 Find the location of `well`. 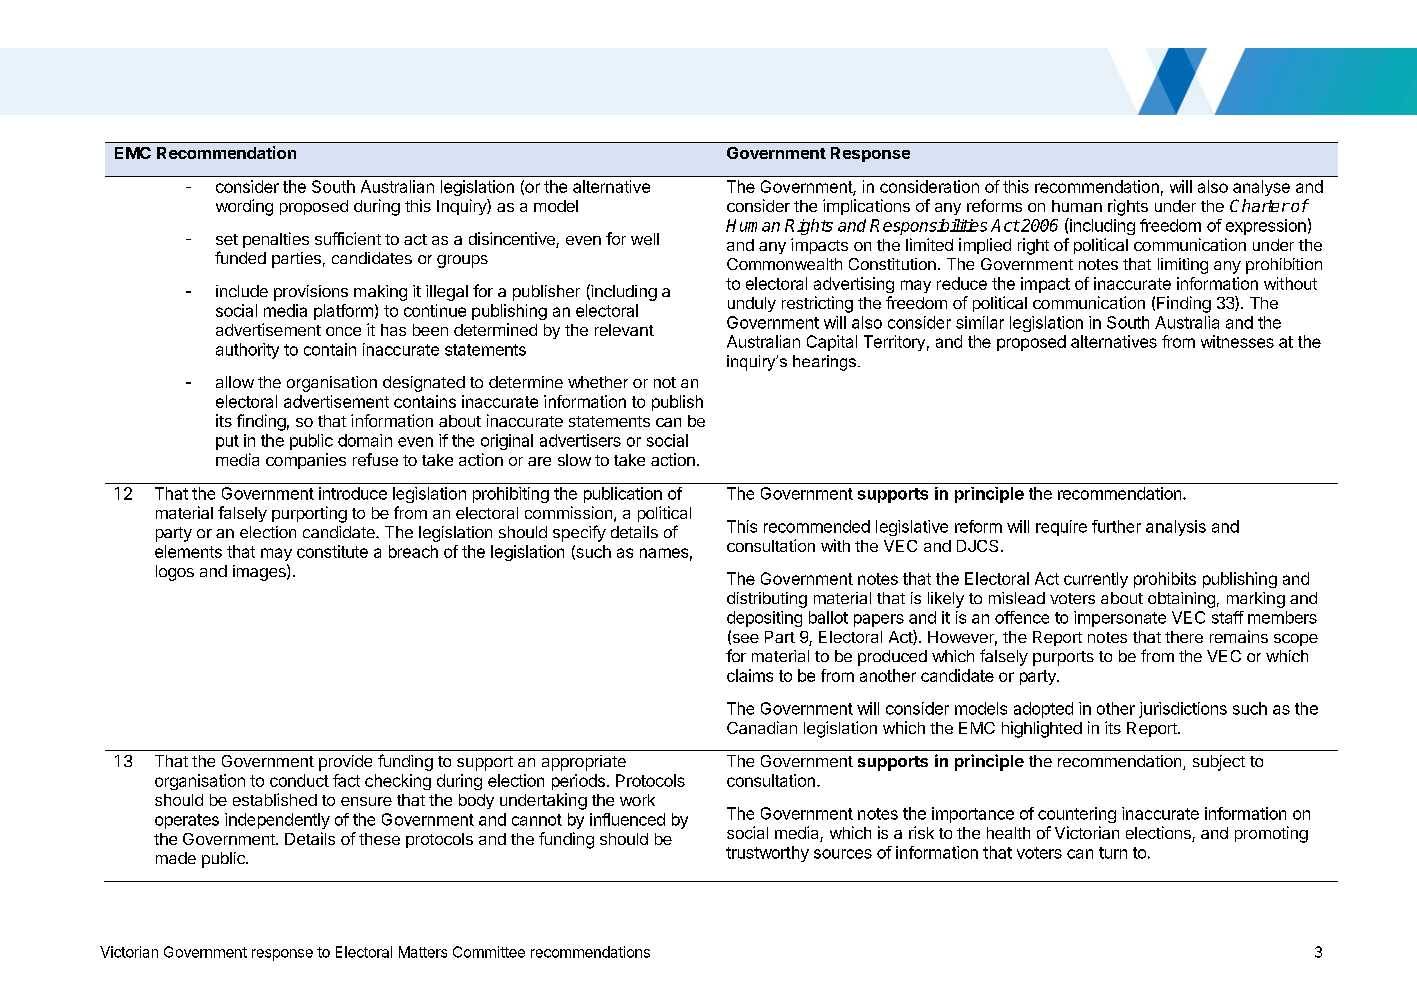

well is located at coordinates (645, 239).
